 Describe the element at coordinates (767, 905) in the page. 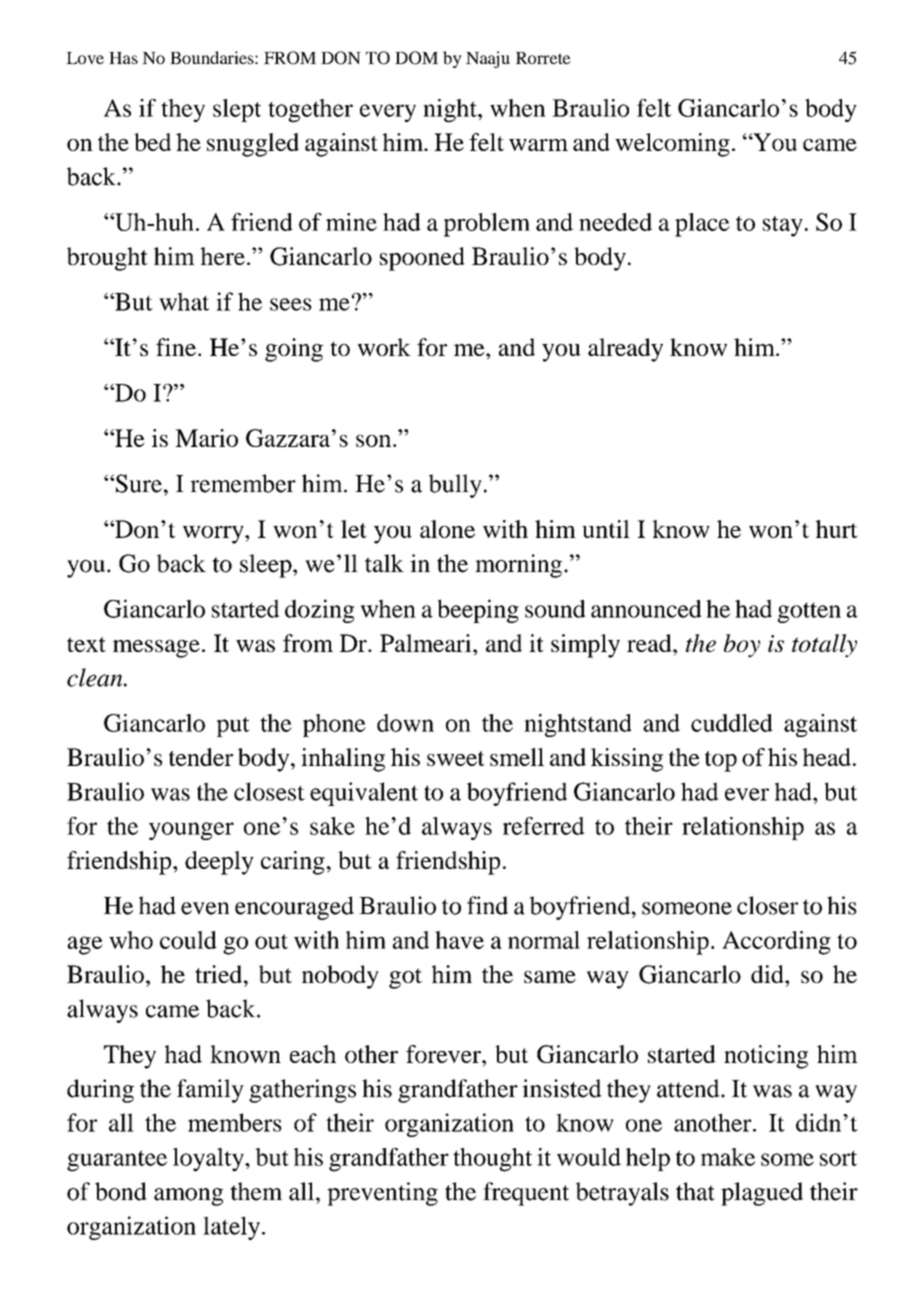

I see `closer` at that location.
